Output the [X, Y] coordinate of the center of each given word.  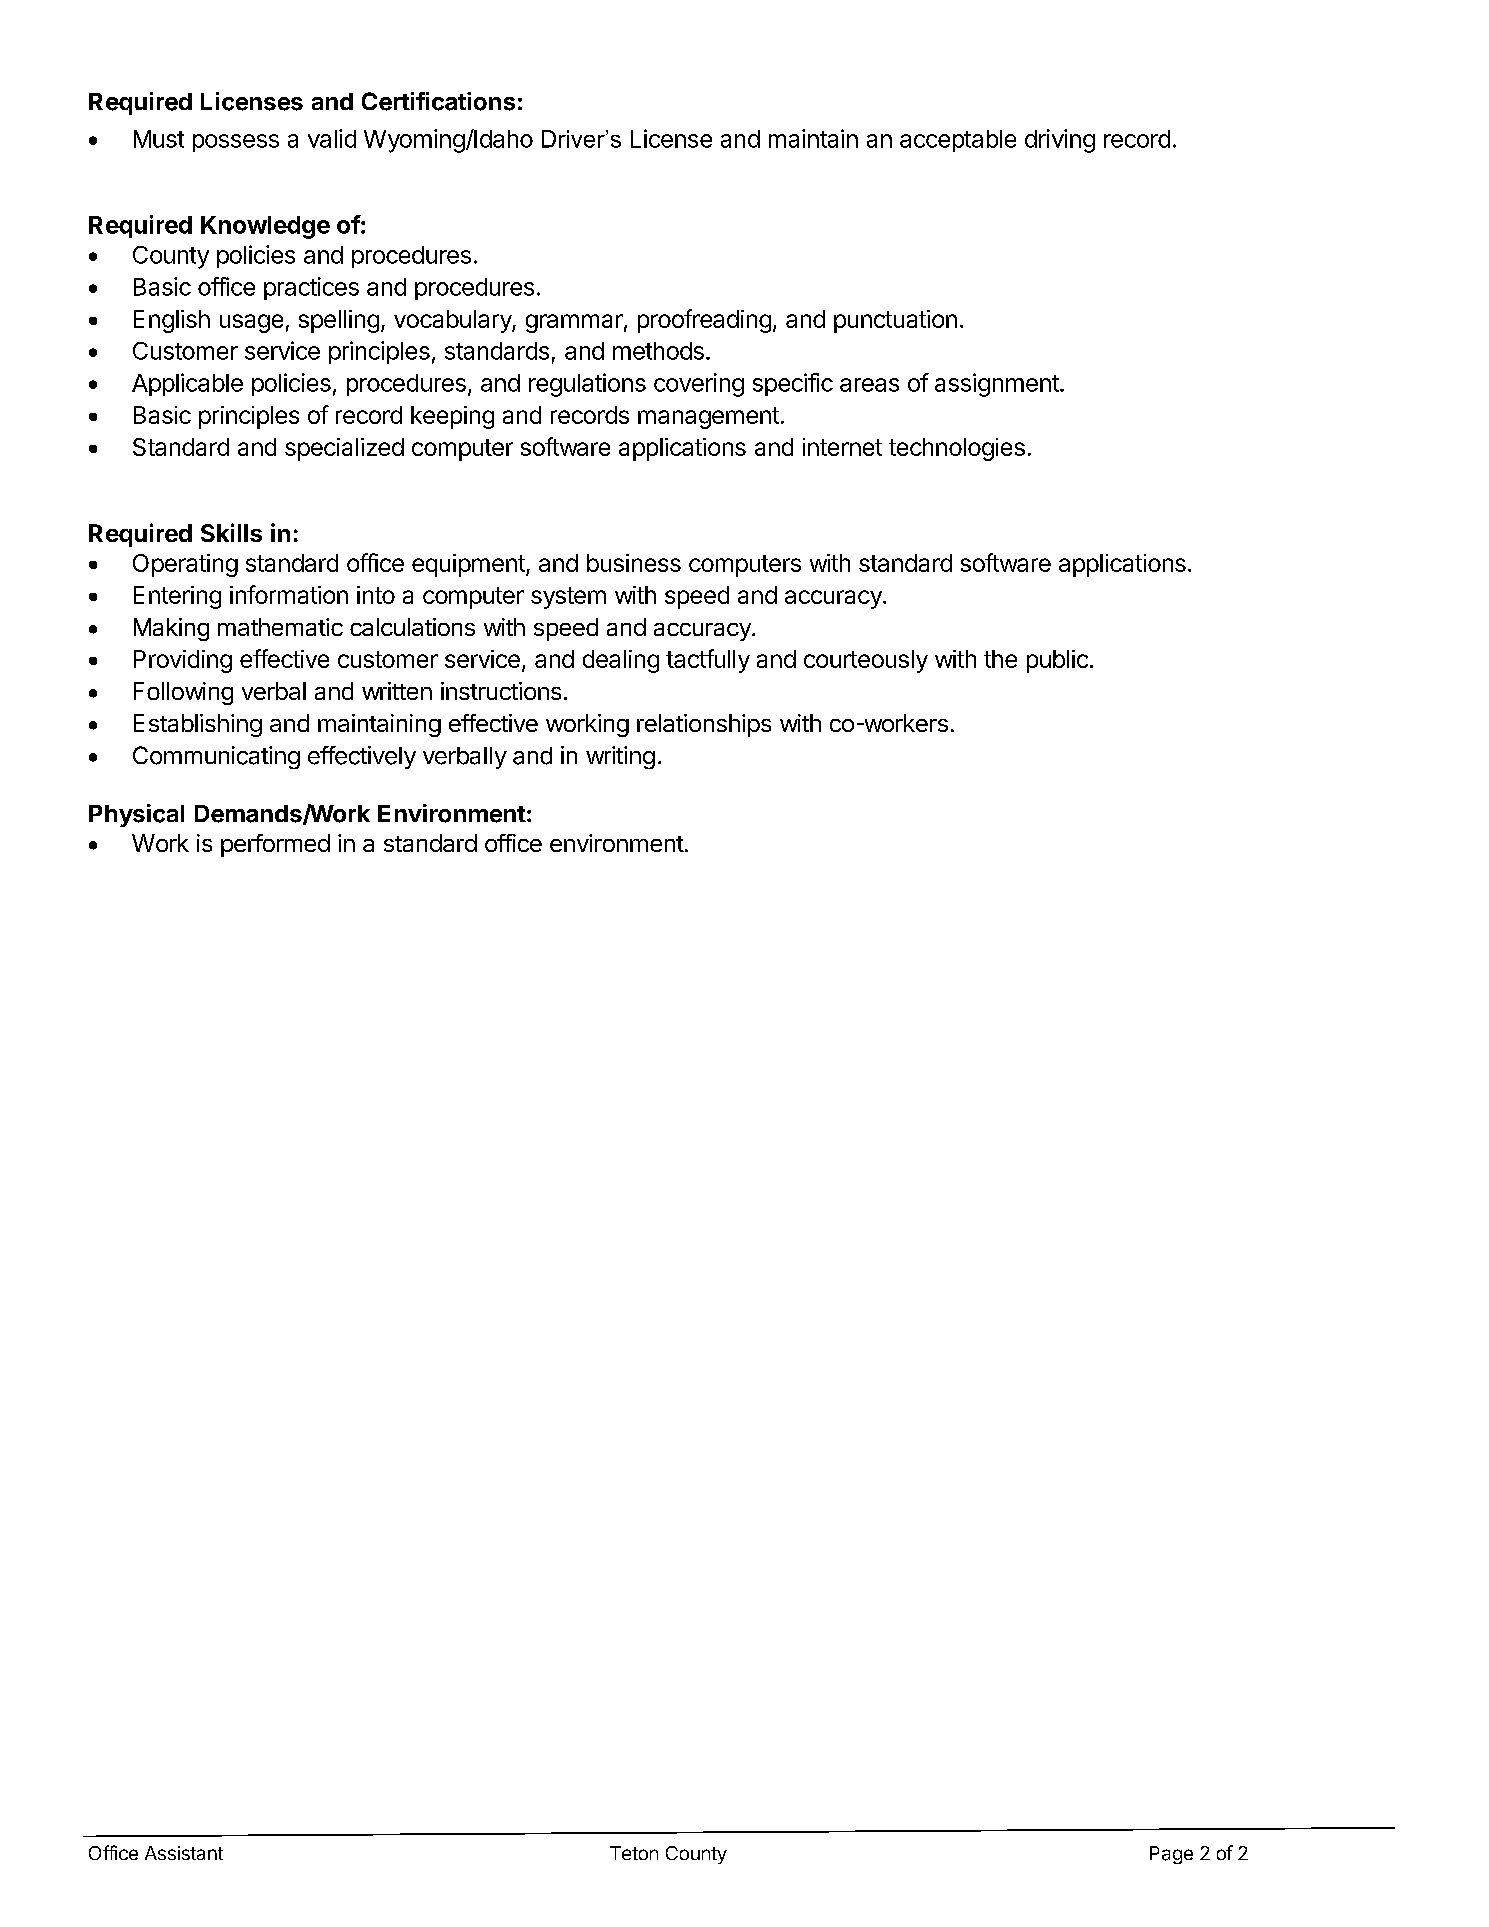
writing [620, 757]
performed [275, 845]
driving [1060, 141]
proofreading [704, 321]
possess [236, 143]
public [1057, 661]
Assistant [184, 1853]
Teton [634, 1853]
